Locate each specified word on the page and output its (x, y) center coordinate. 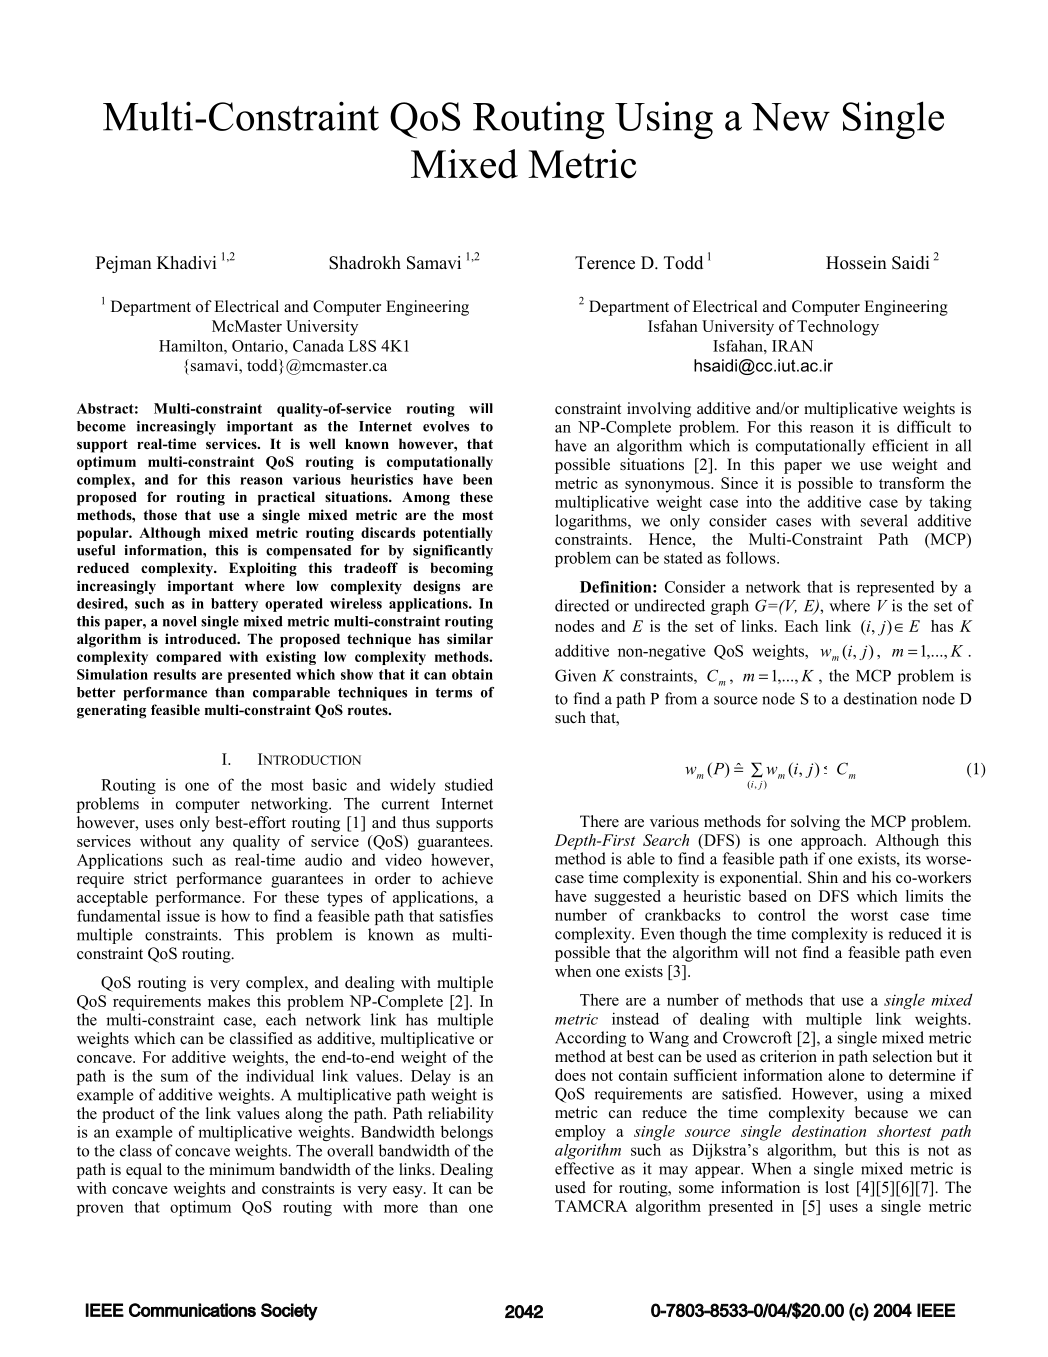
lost (837, 1187)
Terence (605, 263)
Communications (192, 1310)
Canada (318, 345)
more (401, 1208)
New (790, 117)
